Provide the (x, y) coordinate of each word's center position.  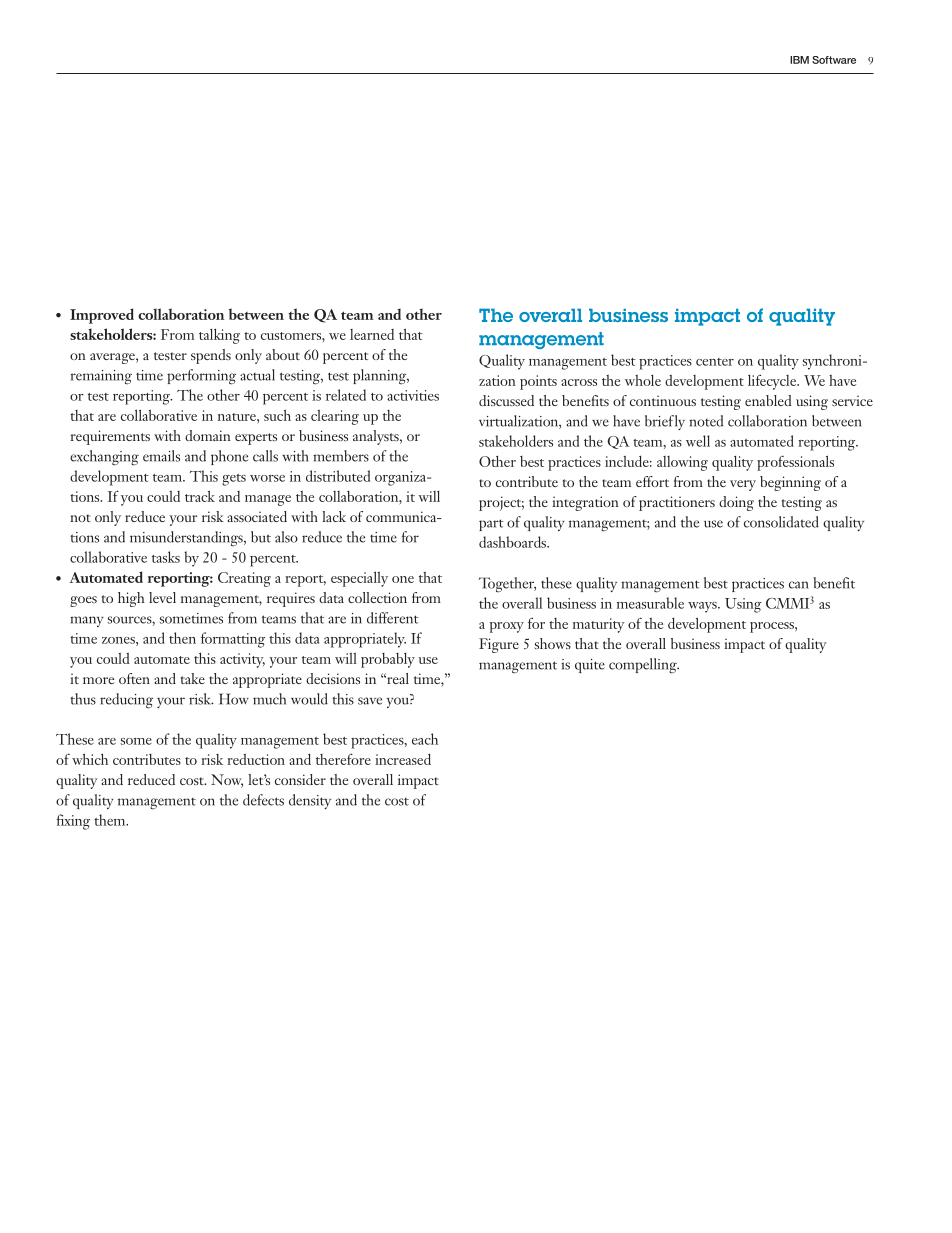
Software (834, 60)
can (799, 585)
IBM (799, 60)
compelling (644, 666)
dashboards (513, 542)
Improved (102, 316)
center (715, 362)
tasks (166, 557)
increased (403, 759)
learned (372, 334)
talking (219, 336)
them (111, 820)
